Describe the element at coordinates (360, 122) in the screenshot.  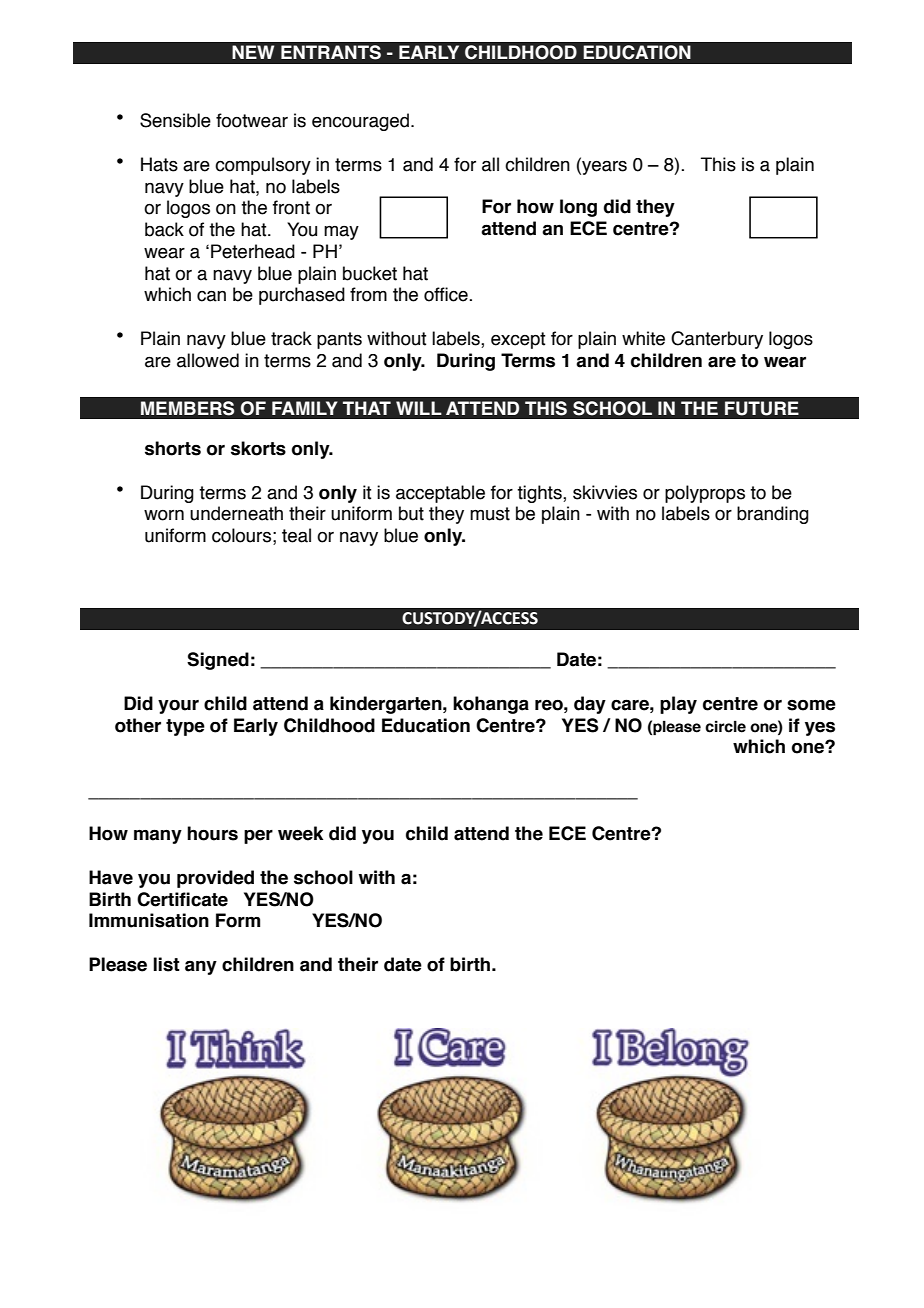
I see `encouraged` at that location.
